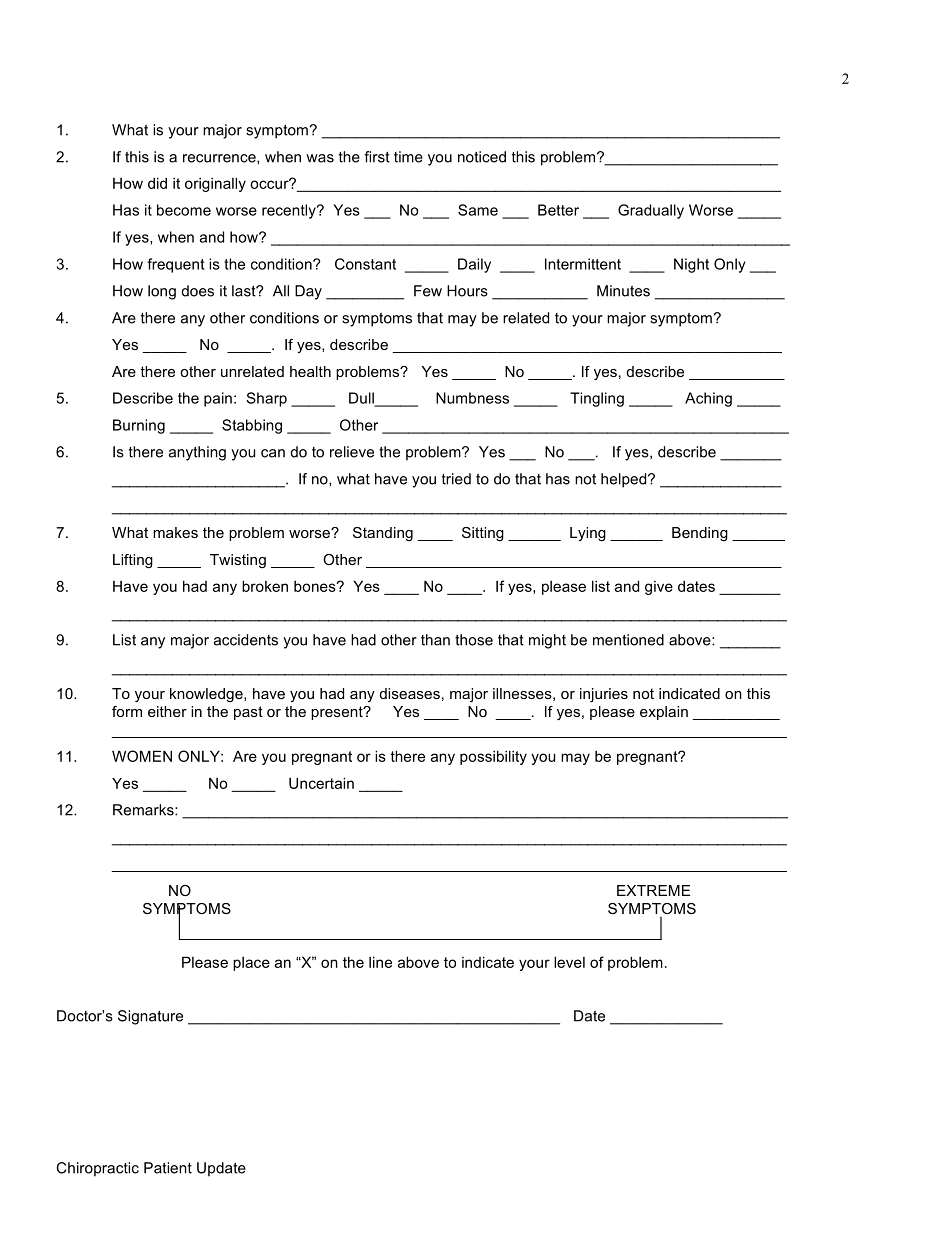 The width and height of the image is (952, 1233). What do you see at coordinates (168, 1168) in the image?
I see `Patient` at bounding box center [168, 1168].
